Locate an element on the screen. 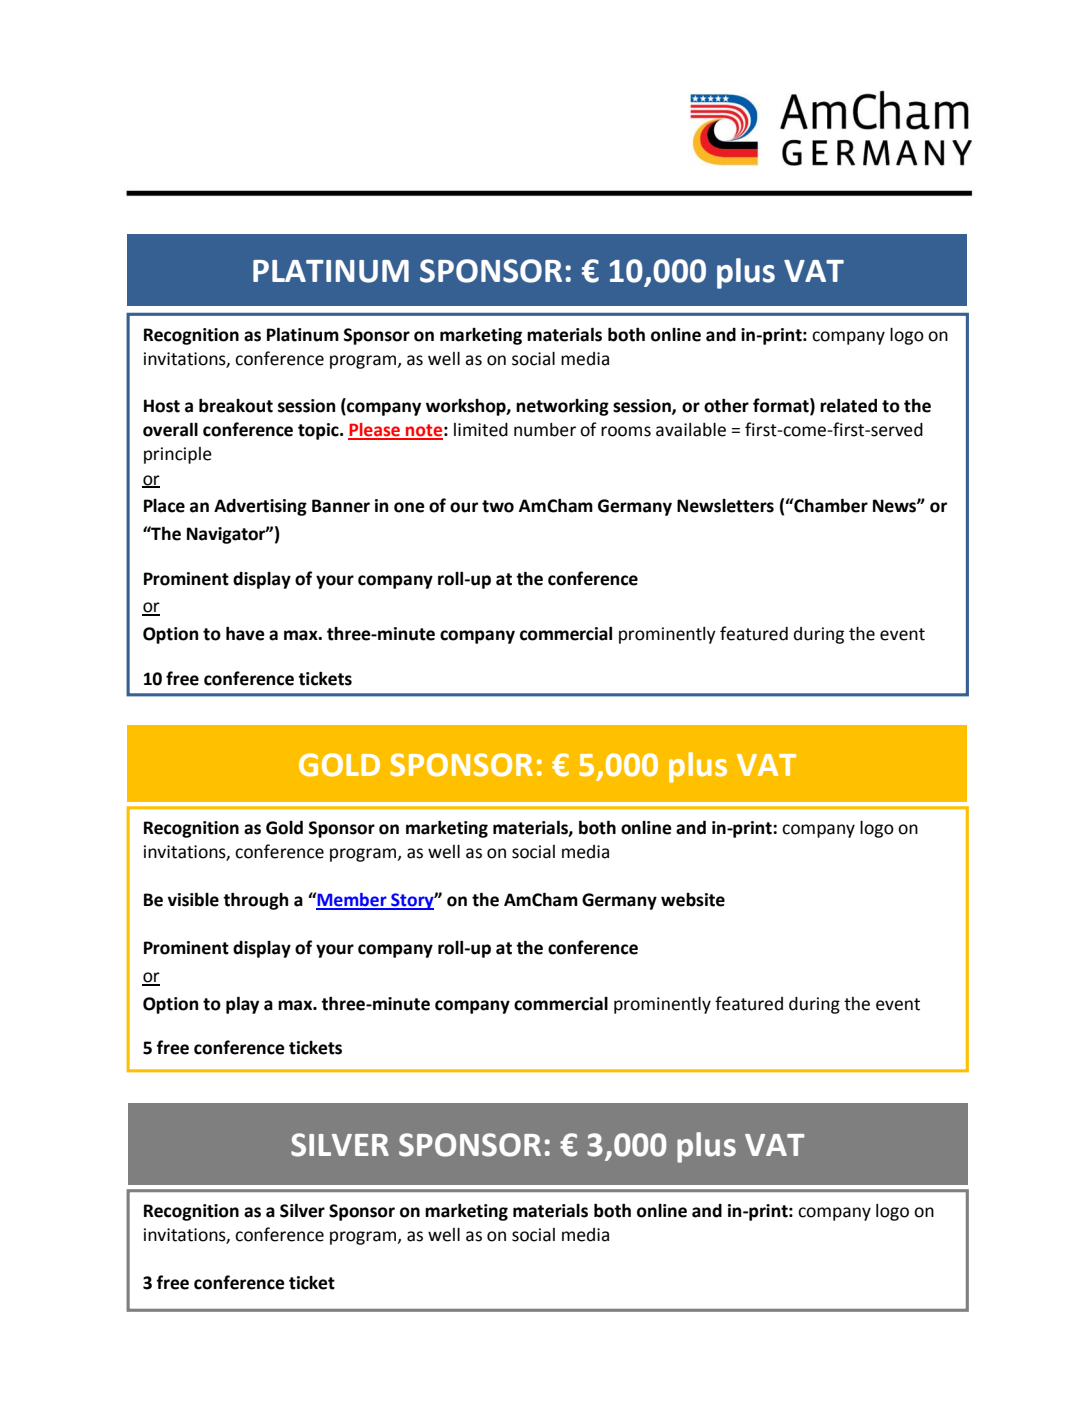  breakout is located at coordinates (236, 405).
